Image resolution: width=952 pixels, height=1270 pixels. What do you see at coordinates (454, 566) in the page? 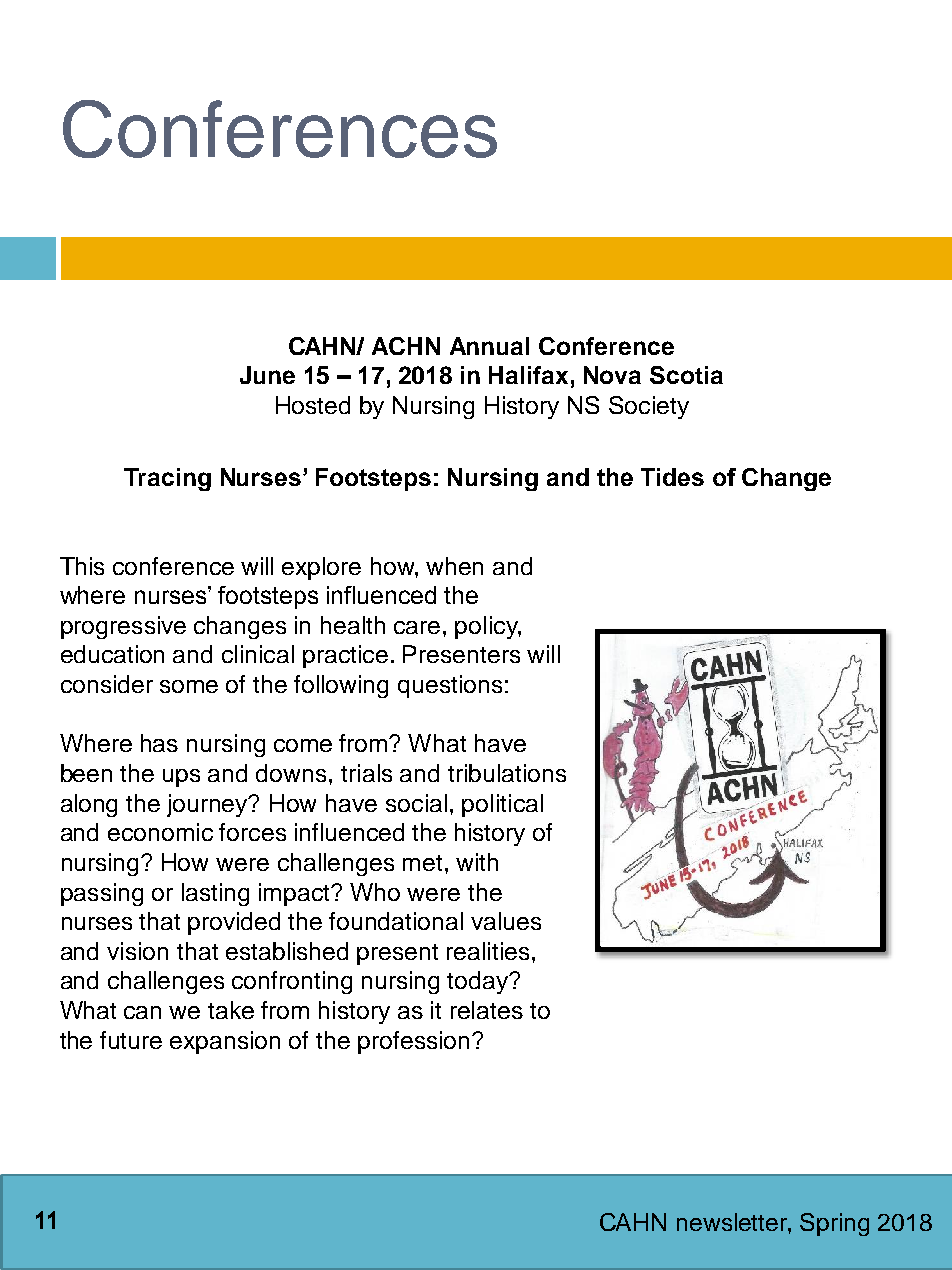
I see `when` at bounding box center [454, 566].
